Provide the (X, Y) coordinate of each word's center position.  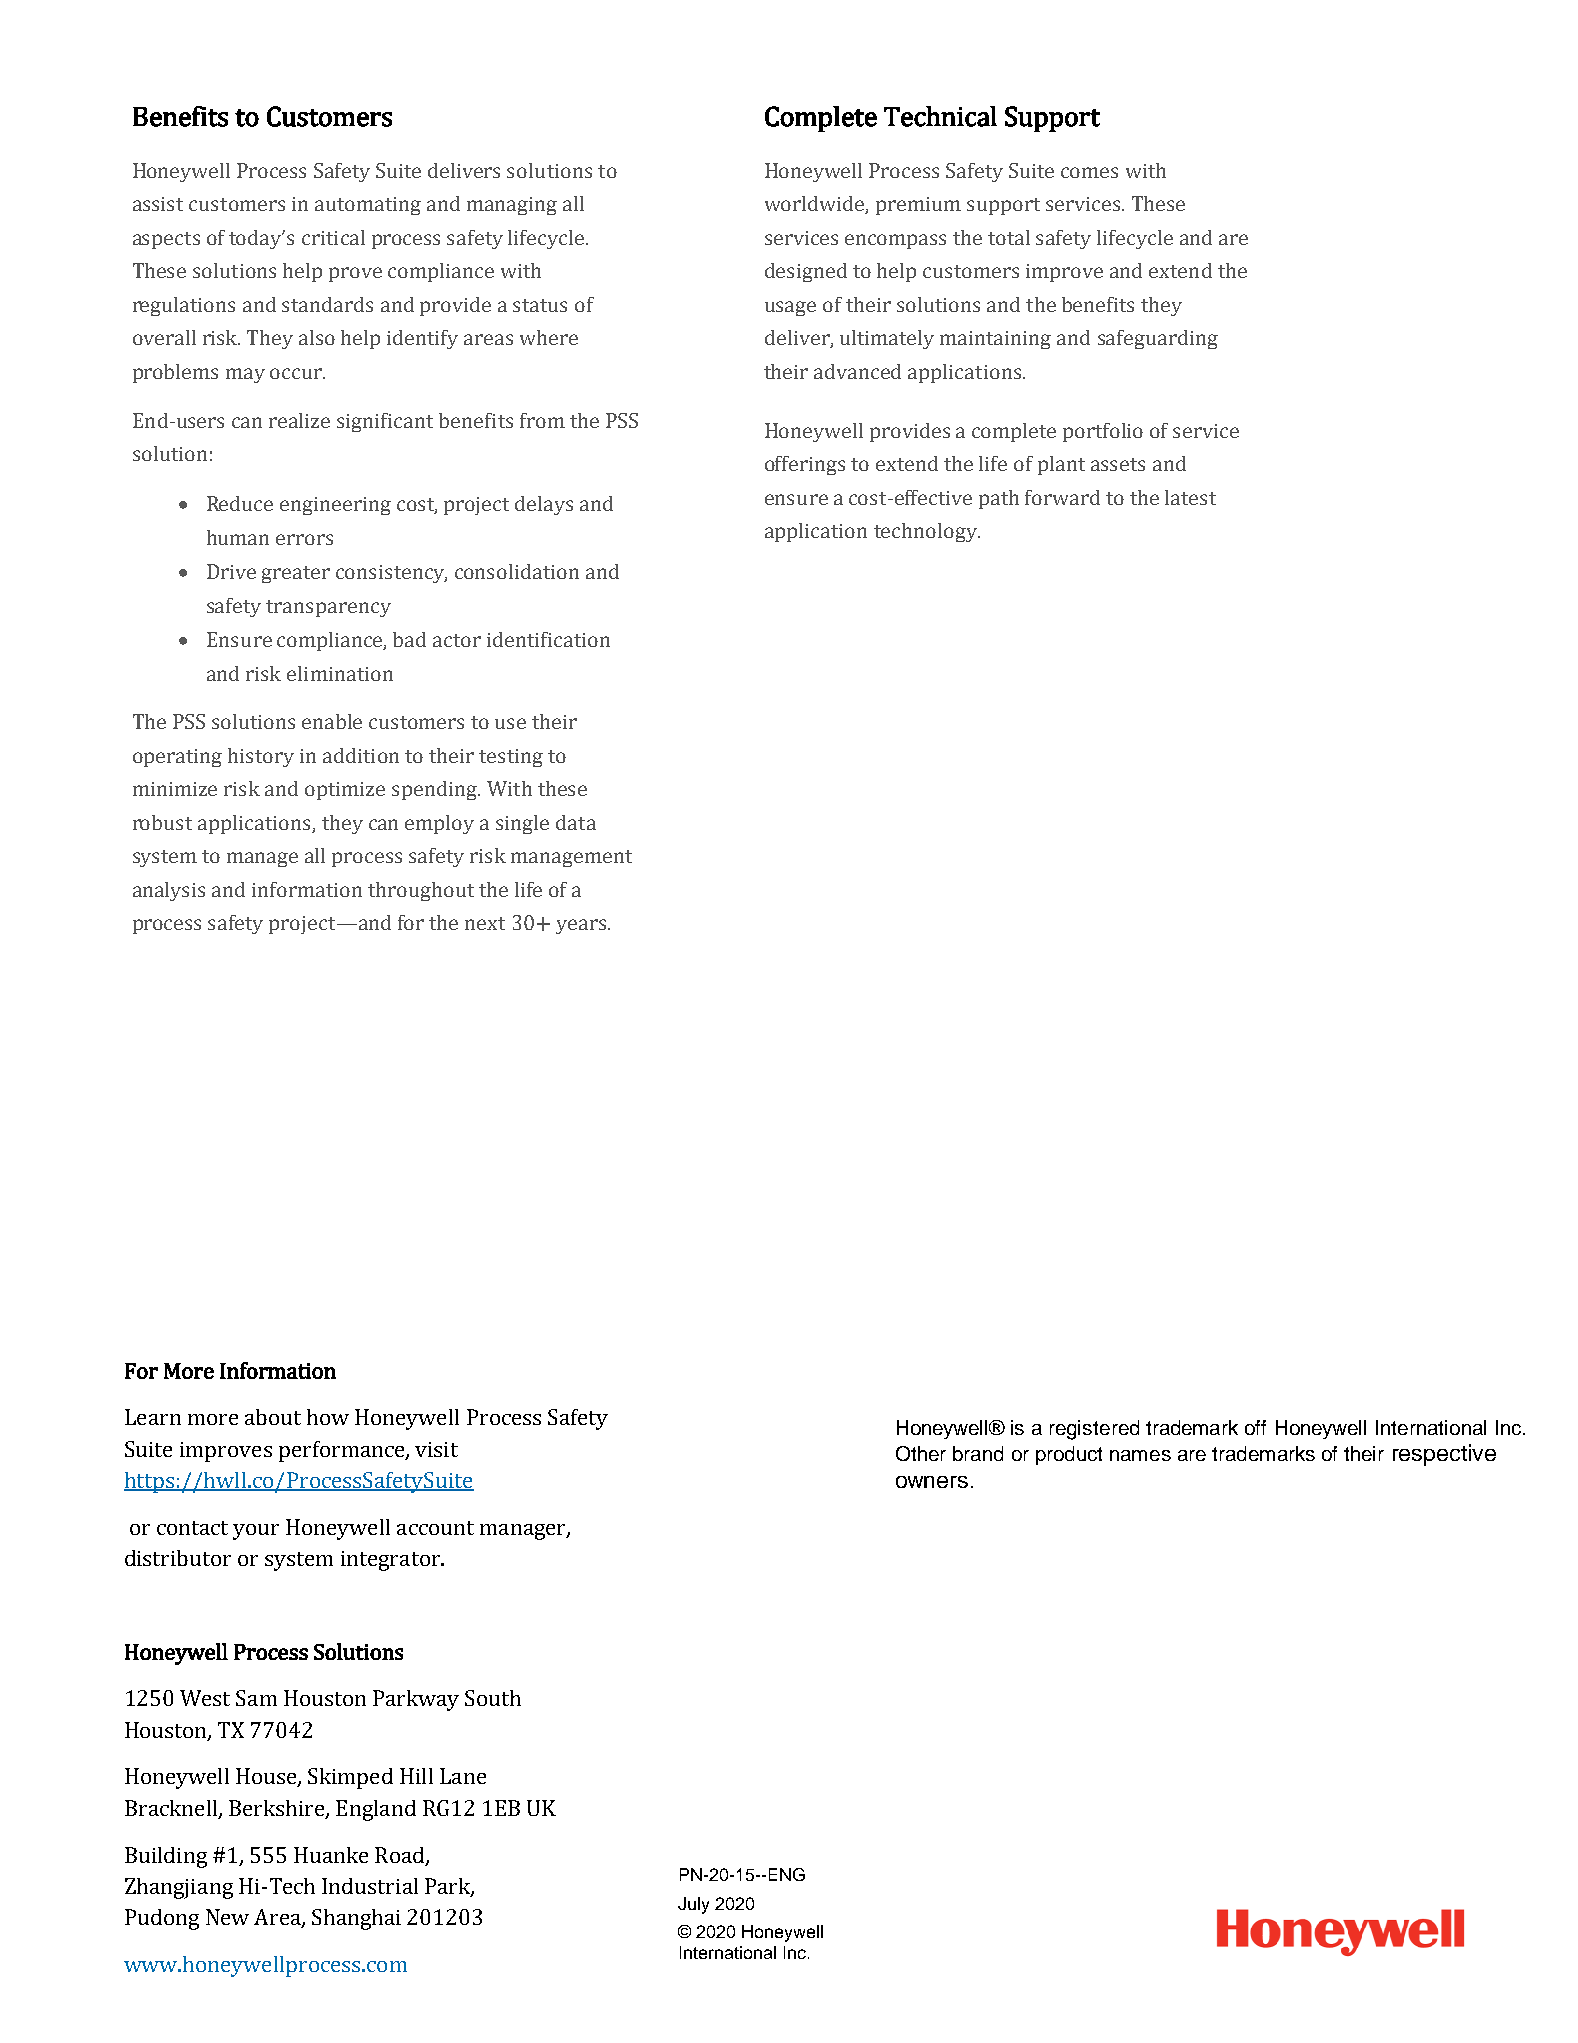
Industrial (370, 1886)
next (485, 923)
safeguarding (1158, 339)
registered (1094, 1430)
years (581, 926)
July (693, 1905)
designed (806, 272)
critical (333, 237)
